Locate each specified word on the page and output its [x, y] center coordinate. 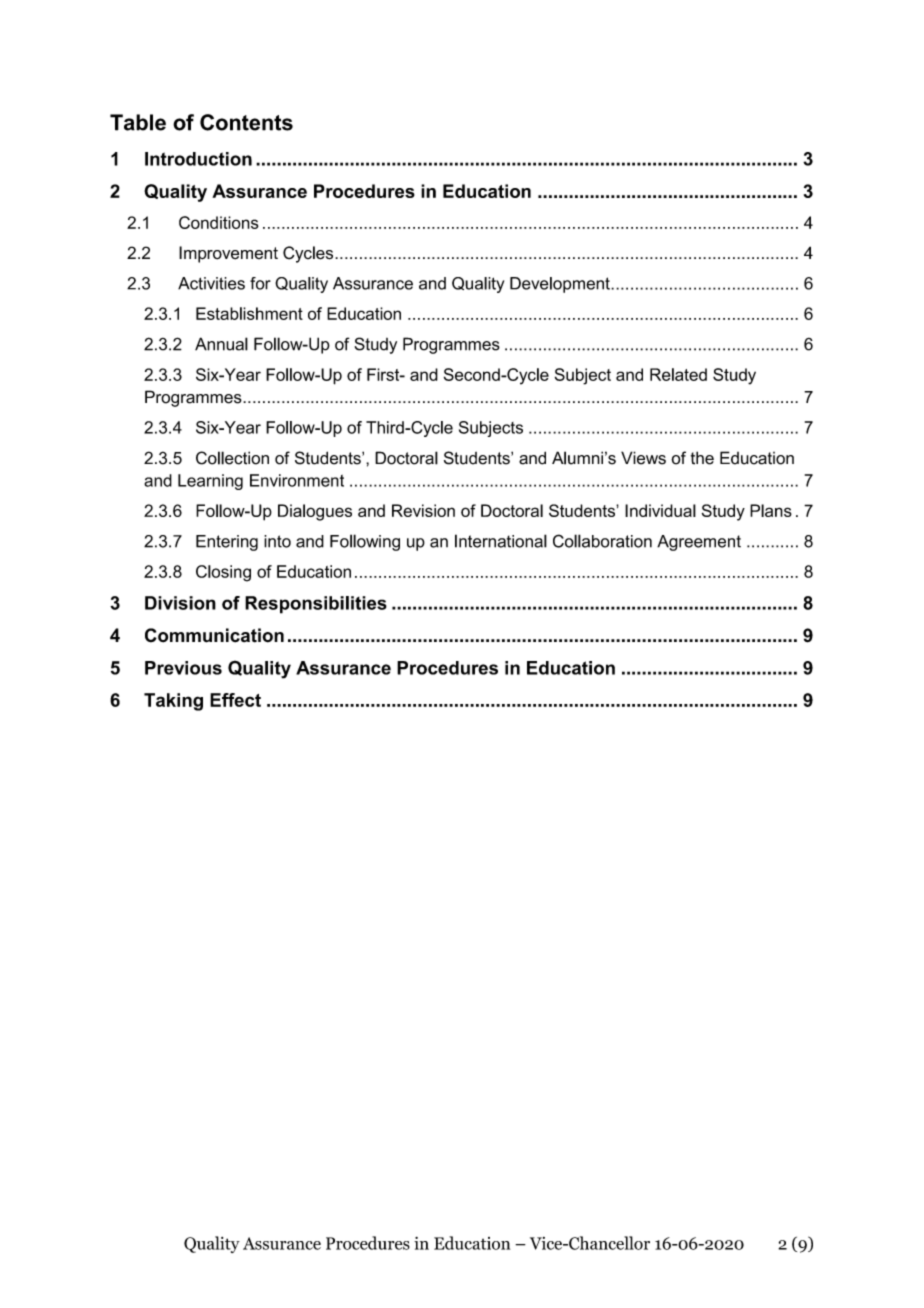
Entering [227, 543]
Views [643, 458]
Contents [246, 122]
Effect [235, 700]
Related [678, 374]
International [501, 541]
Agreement [699, 543]
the [702, 458]
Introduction [198, 159]
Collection [232, 458]
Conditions [219, 222]
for [260, 283]
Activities [211, 283]
